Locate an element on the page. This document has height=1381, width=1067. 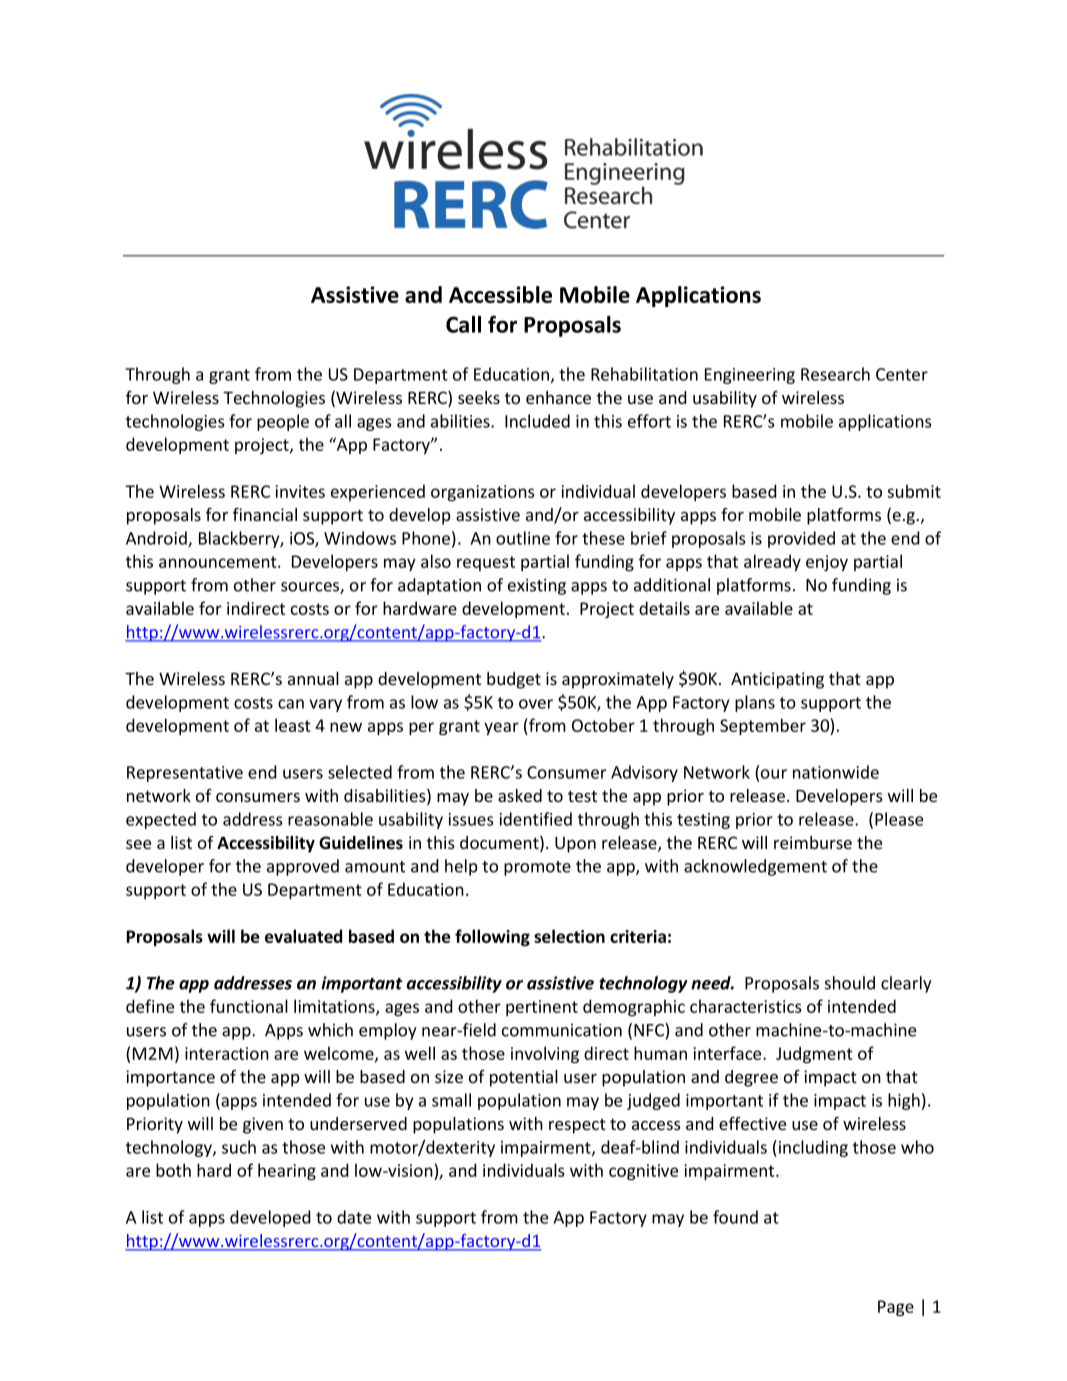
invites is located at coordinates (300, 491).
